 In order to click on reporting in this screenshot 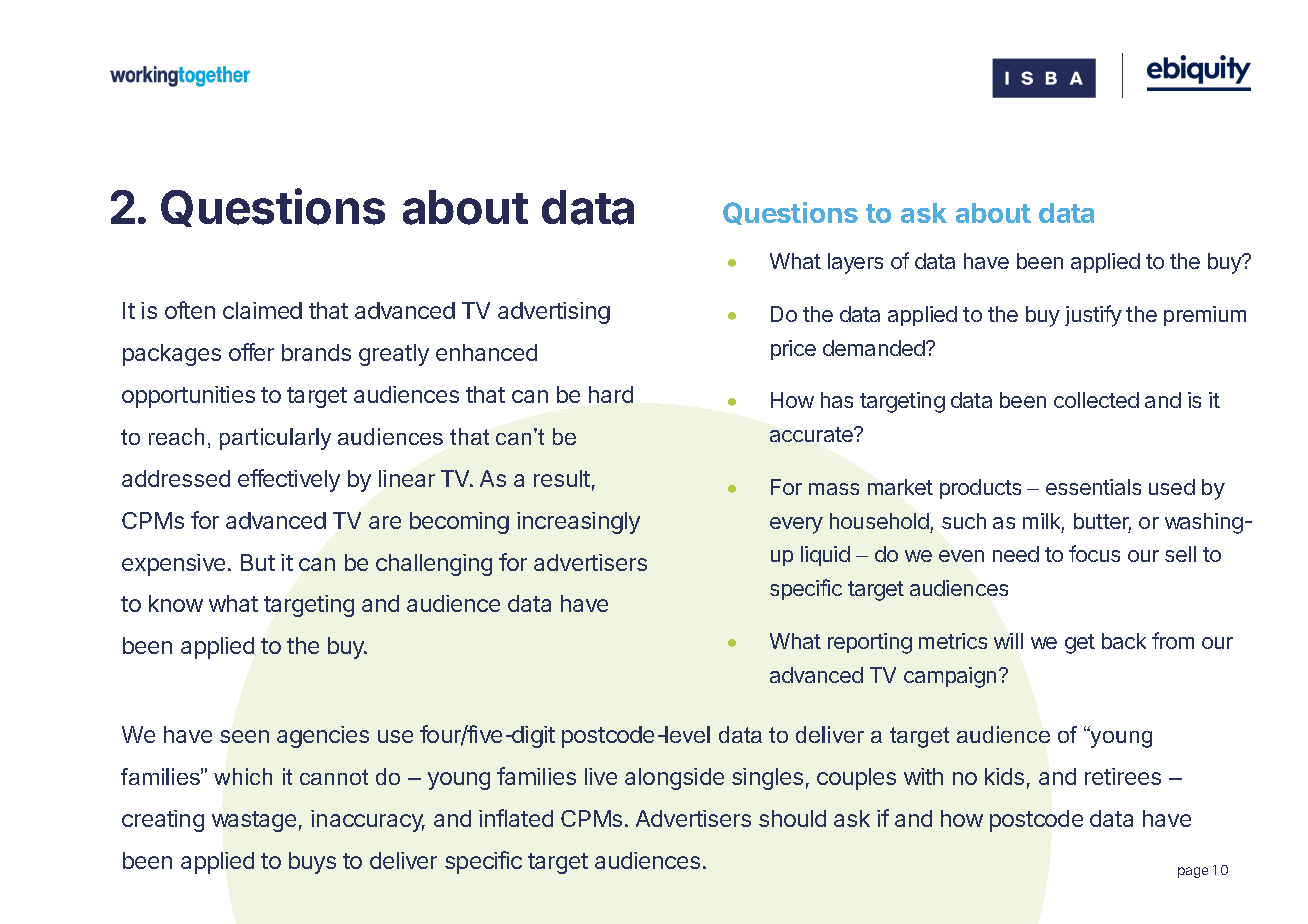, I will do `click(870, 643)`.
